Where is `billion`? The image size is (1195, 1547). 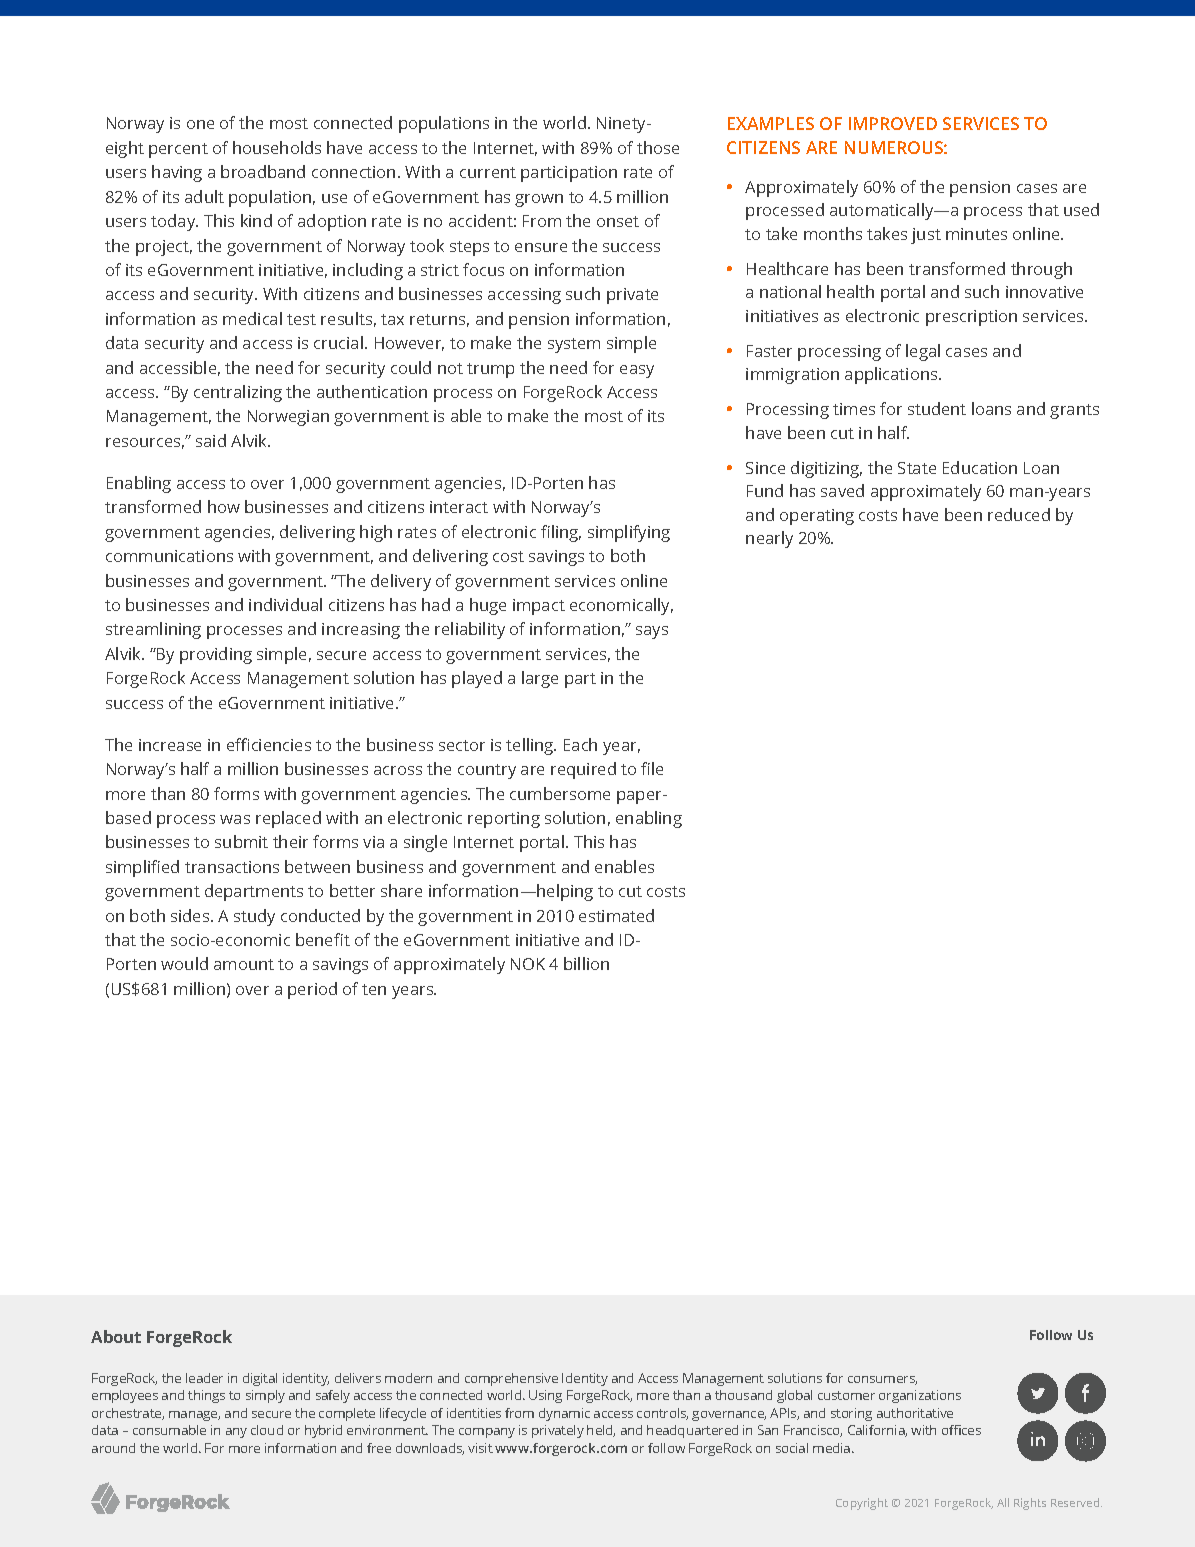
billion is located at coordinates (586, 963).
